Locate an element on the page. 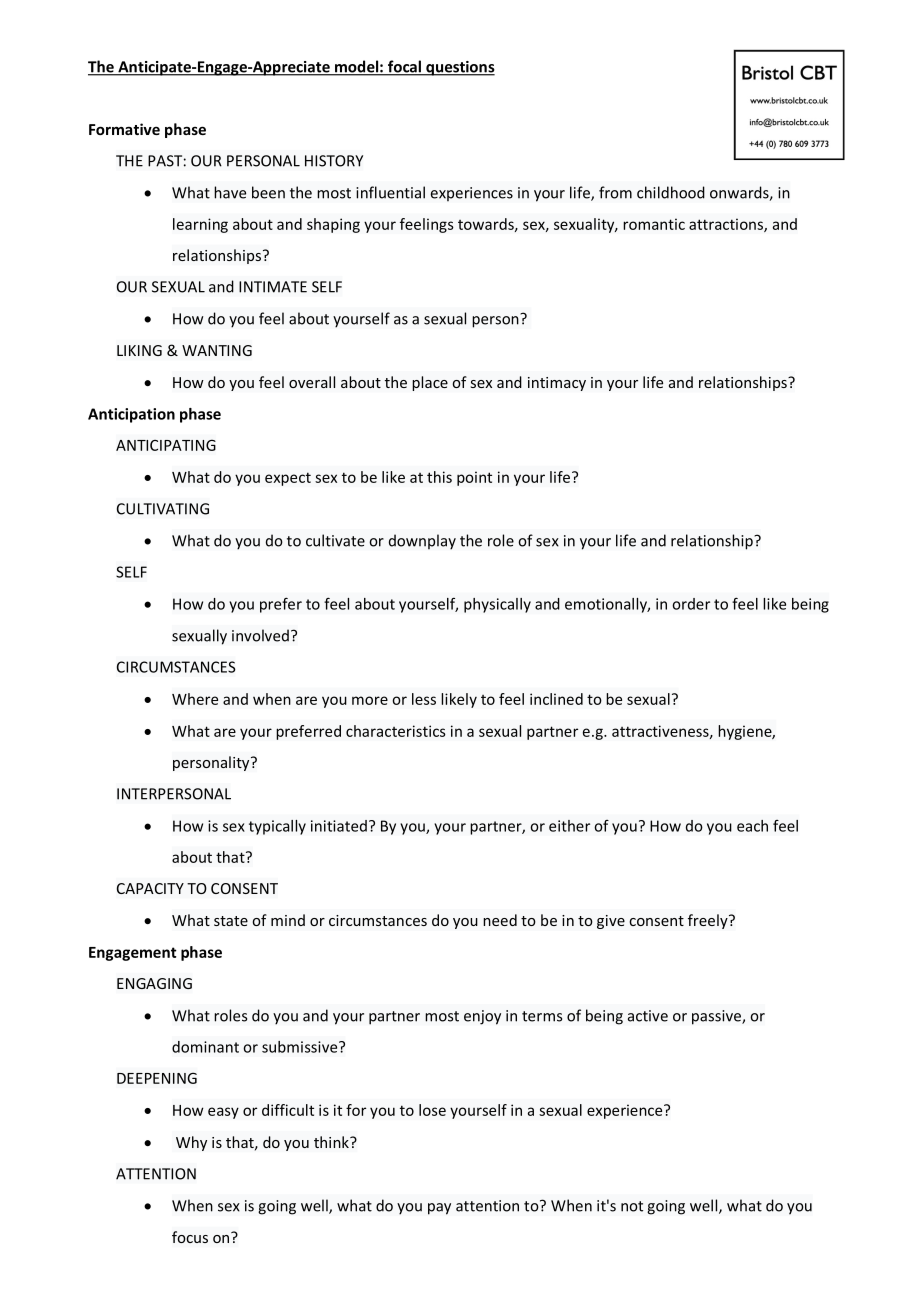  order is located at coordinates (691, 604).
